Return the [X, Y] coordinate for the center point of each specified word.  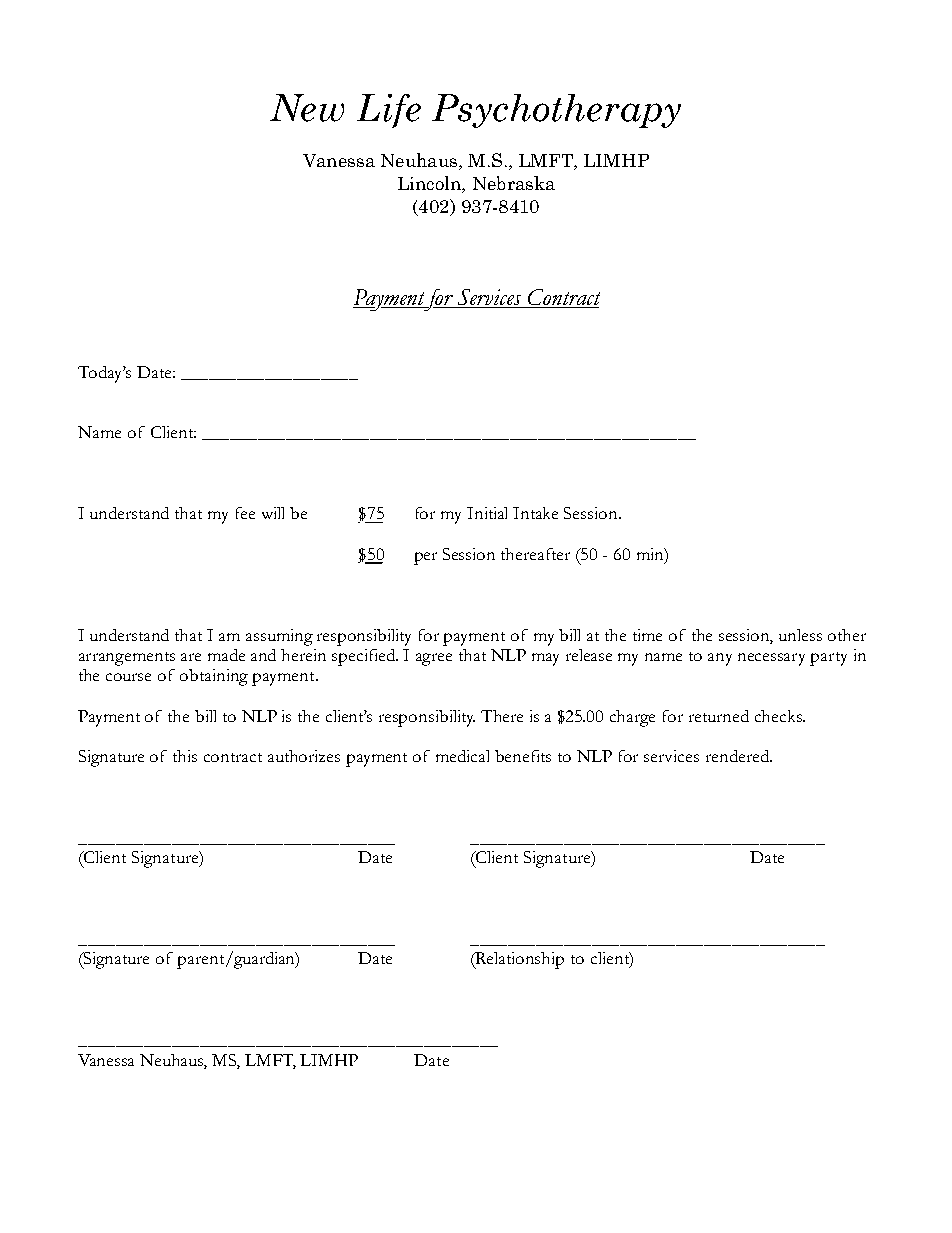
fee [245, 513]
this [185, 756]
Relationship [519, 960]
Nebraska [514, 183]
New [307, 108]
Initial [487, 513]
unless [800, 635]
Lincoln [430, 184]
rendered [739, 756]
